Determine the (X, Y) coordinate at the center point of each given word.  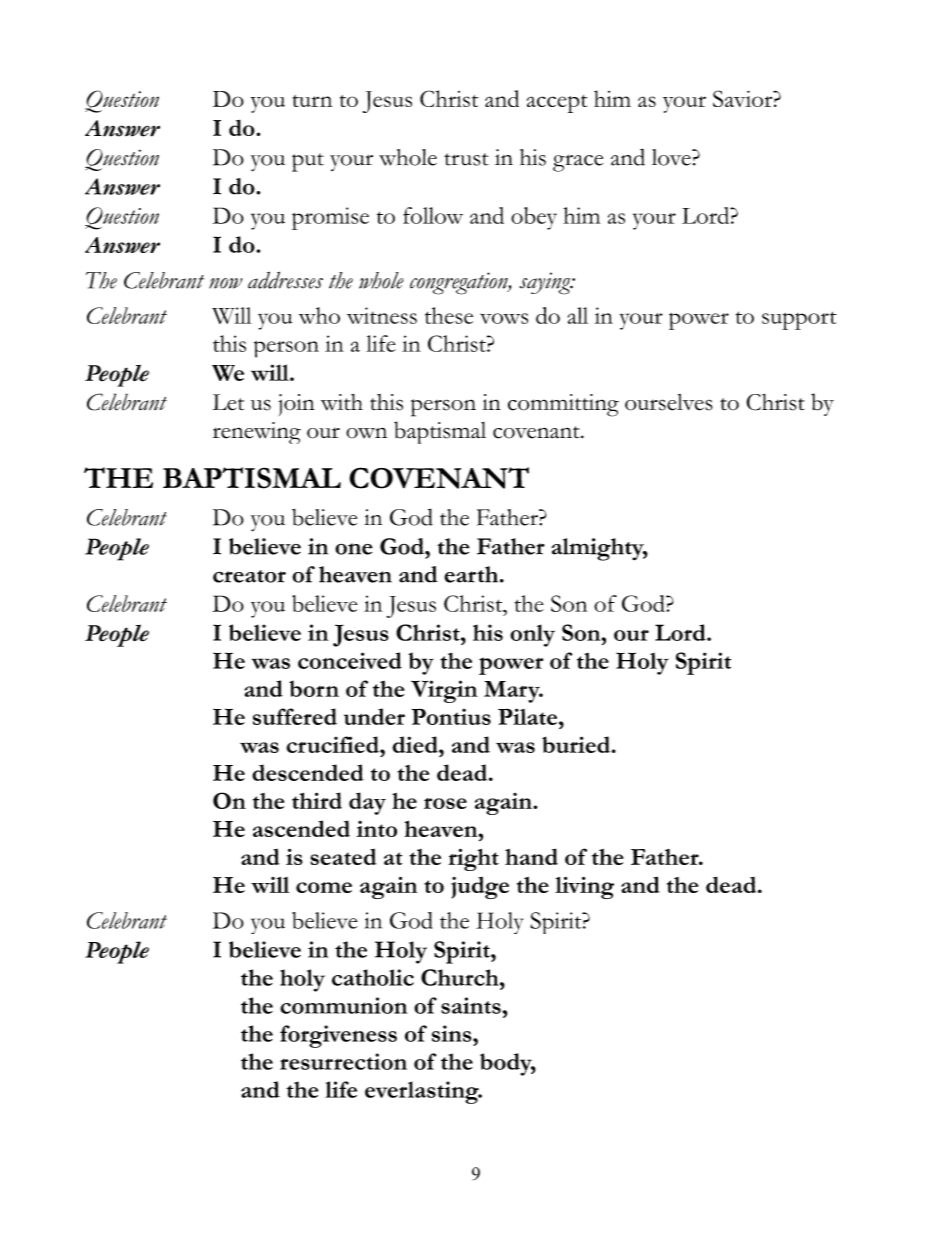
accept (557, 104)
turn (312, 101)
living (584, 887)
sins (453, 1033)
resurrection (343, 1061)
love (672, 157)
